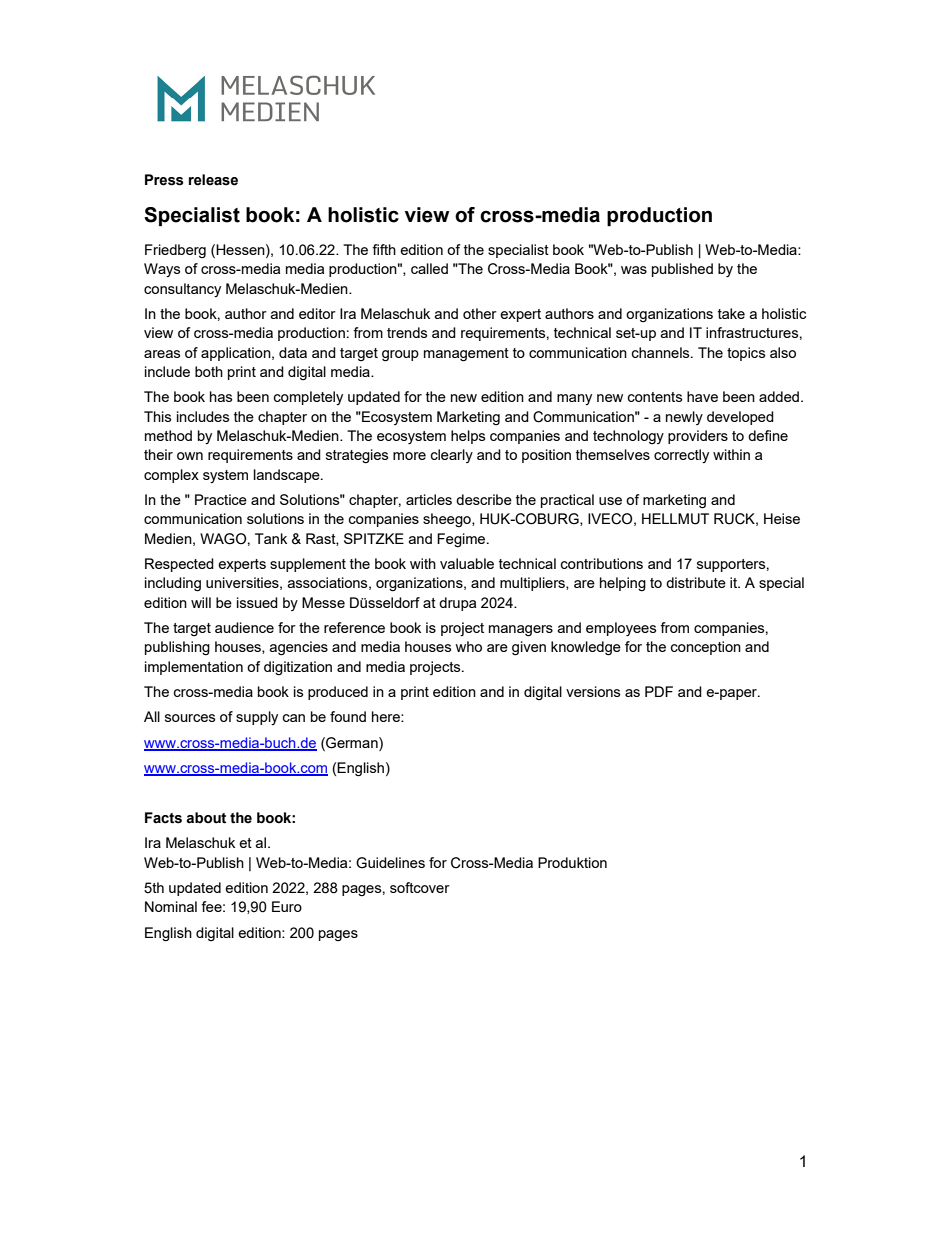 Image resolution: width=952 pixels, height=1233 pixels. Describe the element at coordinates (271, 538) in the screenshot. I see `Tank` at that location.
